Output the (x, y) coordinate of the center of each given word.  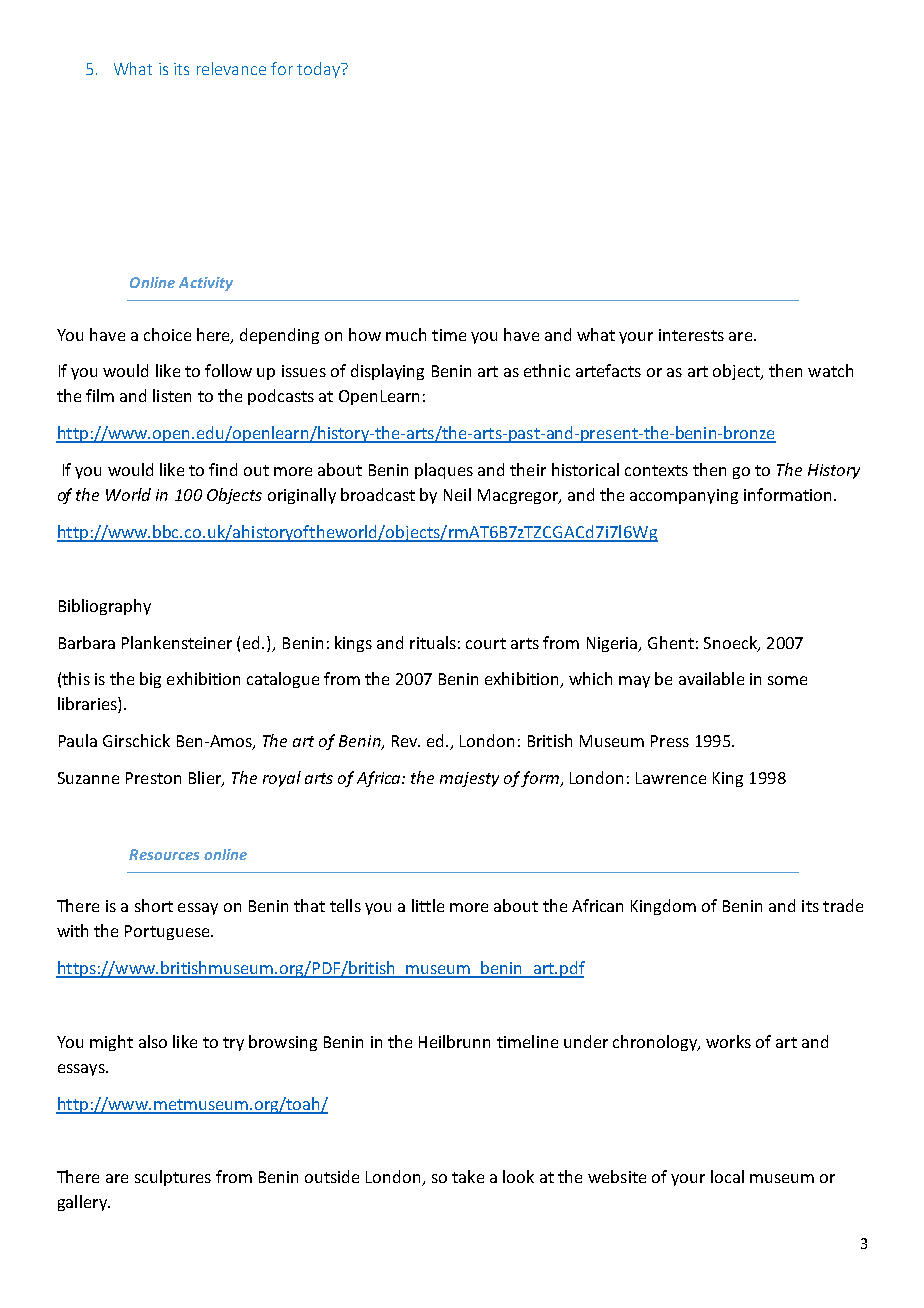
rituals (433, 642)
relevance (231, 68)
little (428, 905)
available (711, 678)
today (319, 70)
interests (691, 335)
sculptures (173, 1178)
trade (843, 905)
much (406, 334)
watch (830, 370)
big (150, 680)
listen (172, 395)
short (154, 905)
